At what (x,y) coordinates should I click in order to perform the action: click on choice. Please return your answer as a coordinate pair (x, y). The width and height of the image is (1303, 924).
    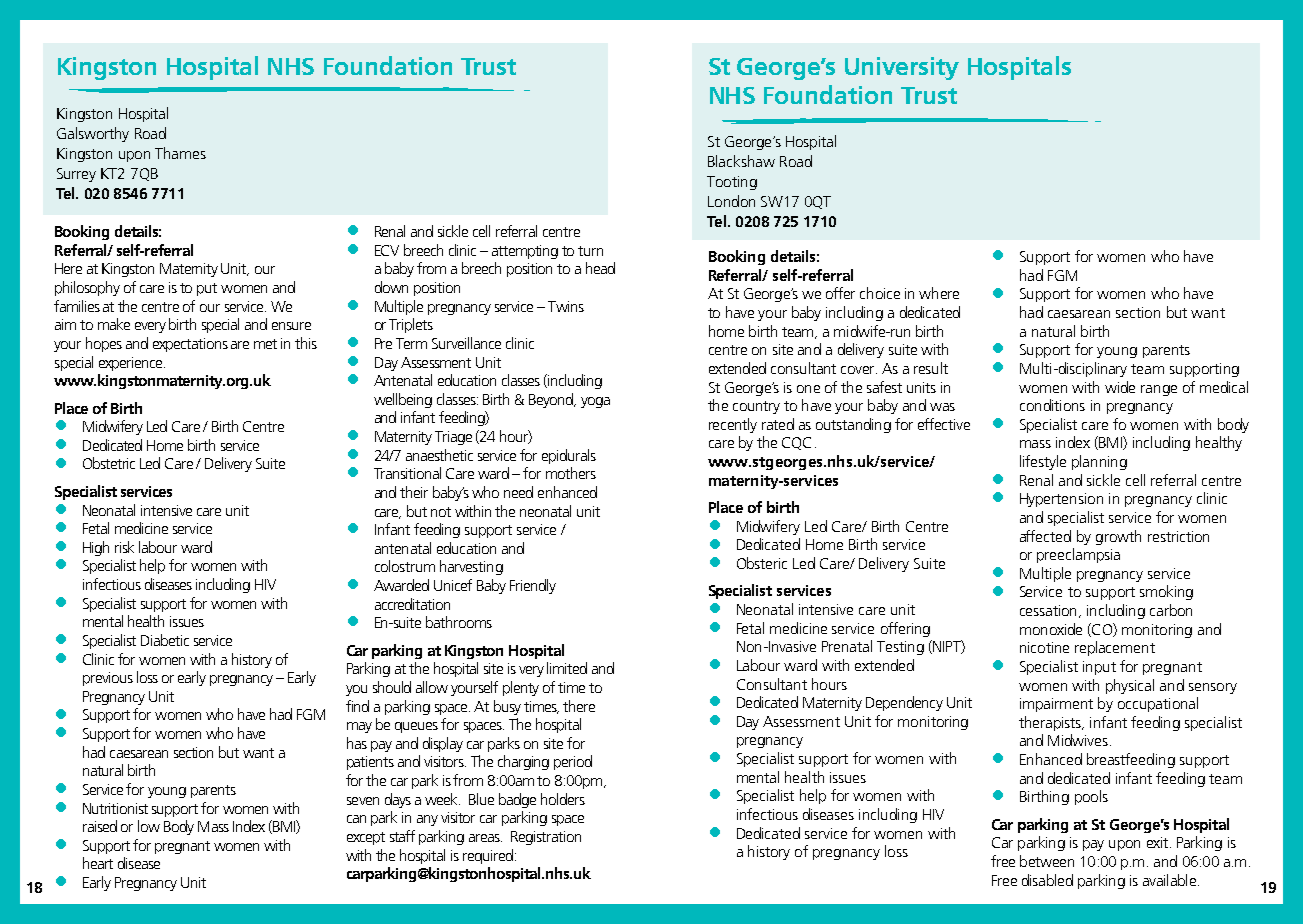
    Looking at the image, I should click on (880, 293).
